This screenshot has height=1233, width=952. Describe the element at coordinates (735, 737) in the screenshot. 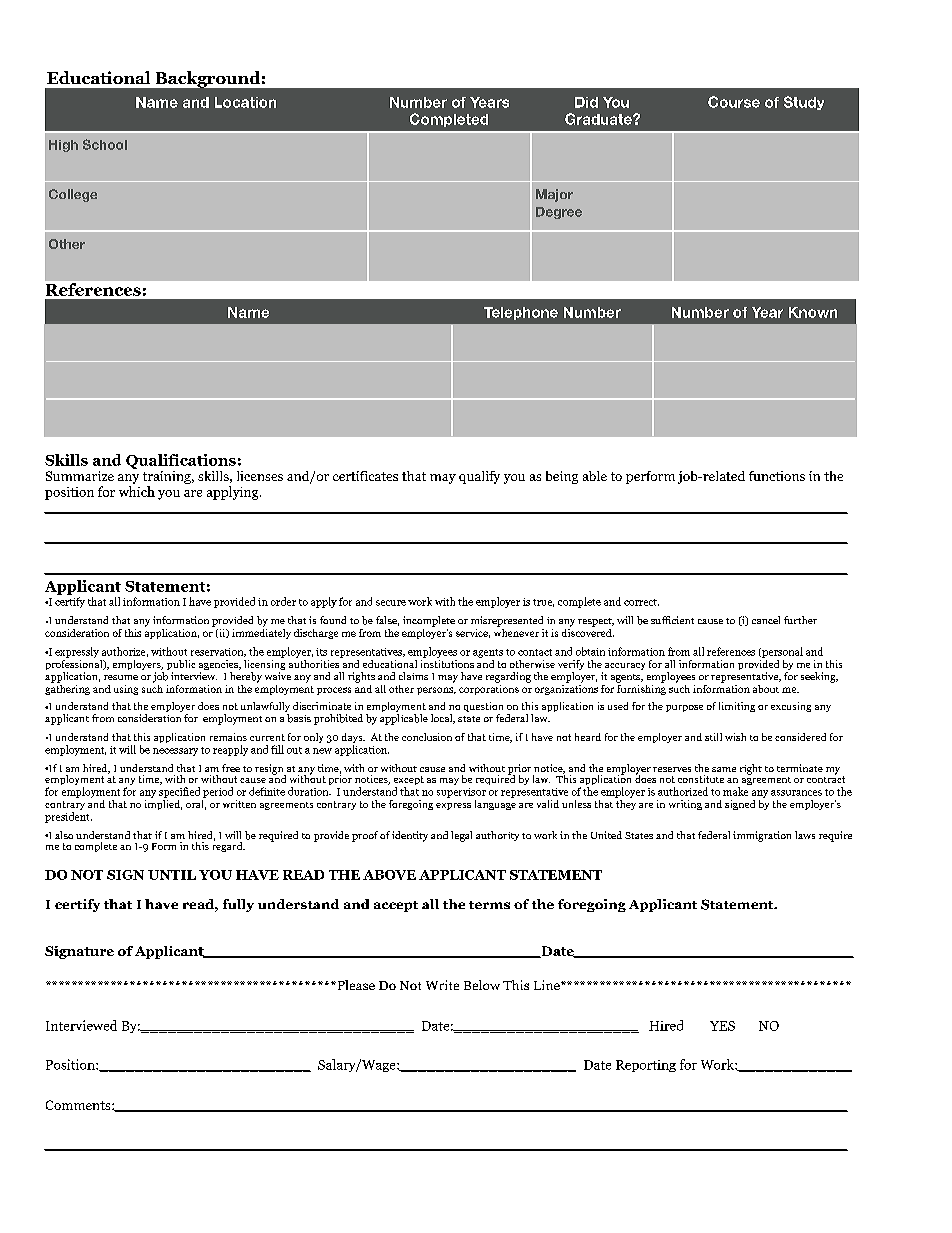

I see `wish` at that location.
